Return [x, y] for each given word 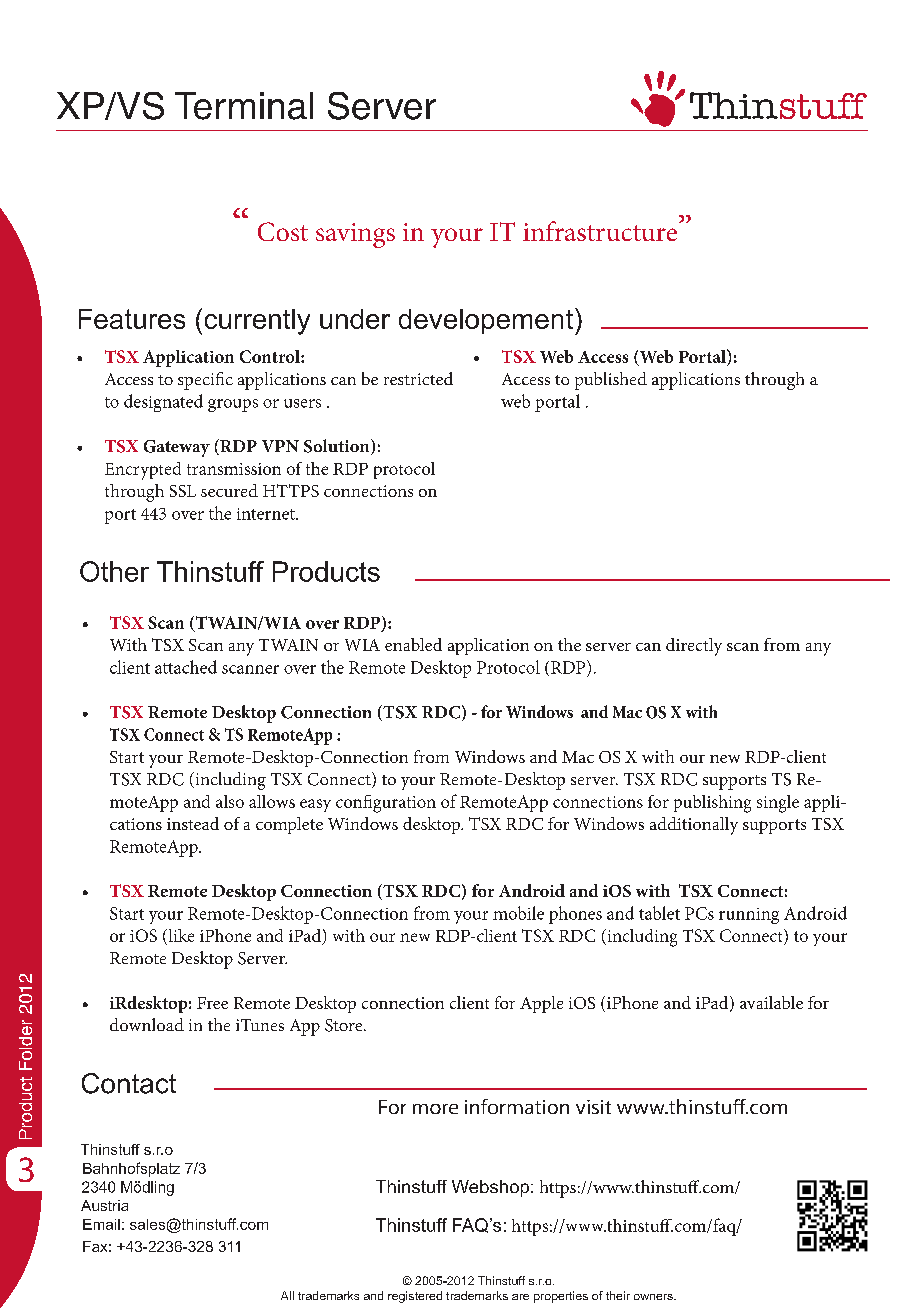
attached [186, 667]
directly [694, 647]
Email [101, 1224]
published [611, 381]
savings [355, 235]
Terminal [244, 106]
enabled [413, 644]
